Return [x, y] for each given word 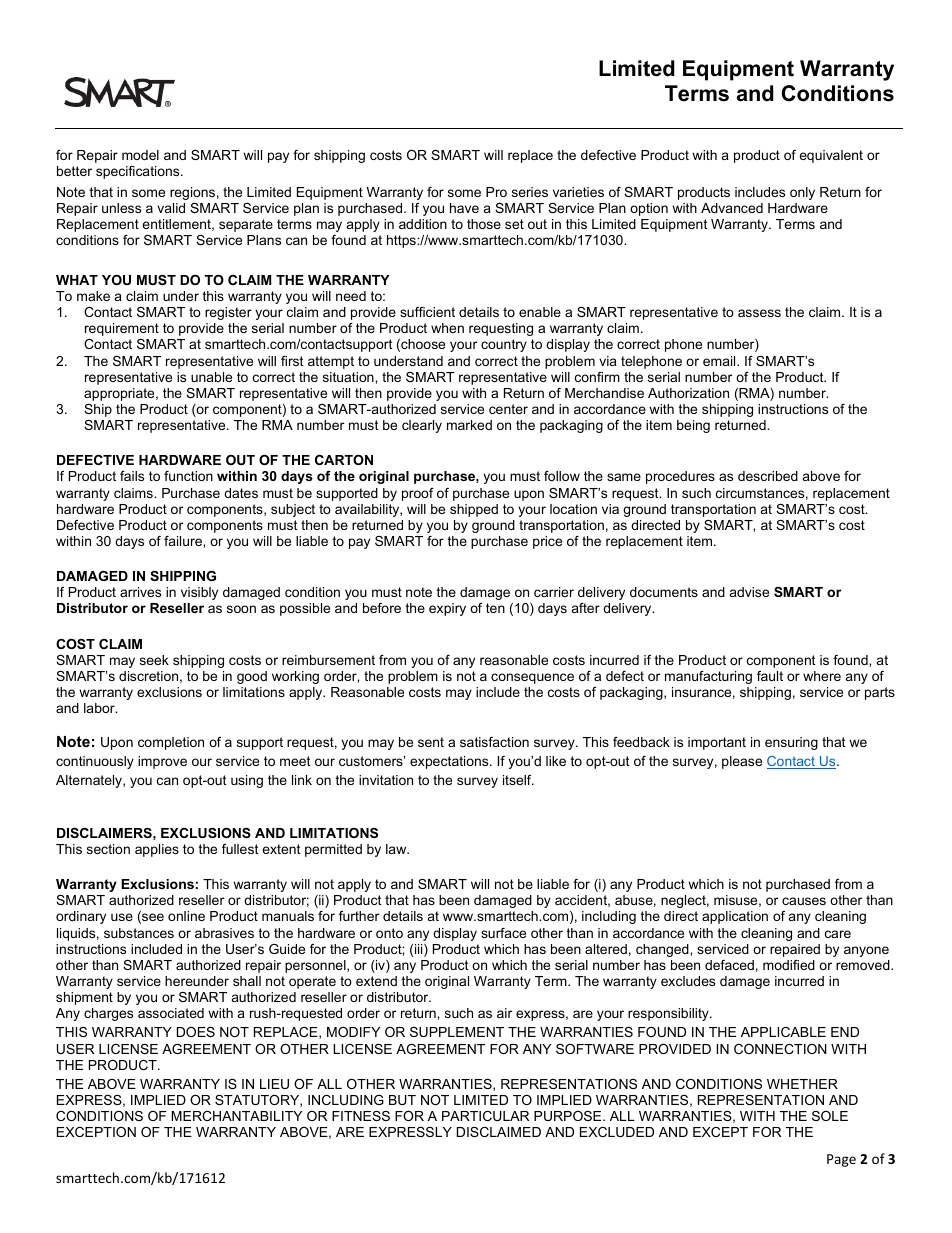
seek [154, 660]
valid [171, 208]
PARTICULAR [485, 1116]
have [464, 208]
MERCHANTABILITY [236, 1116]
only [802, 193]
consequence [532, 678]
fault [770, 676]
